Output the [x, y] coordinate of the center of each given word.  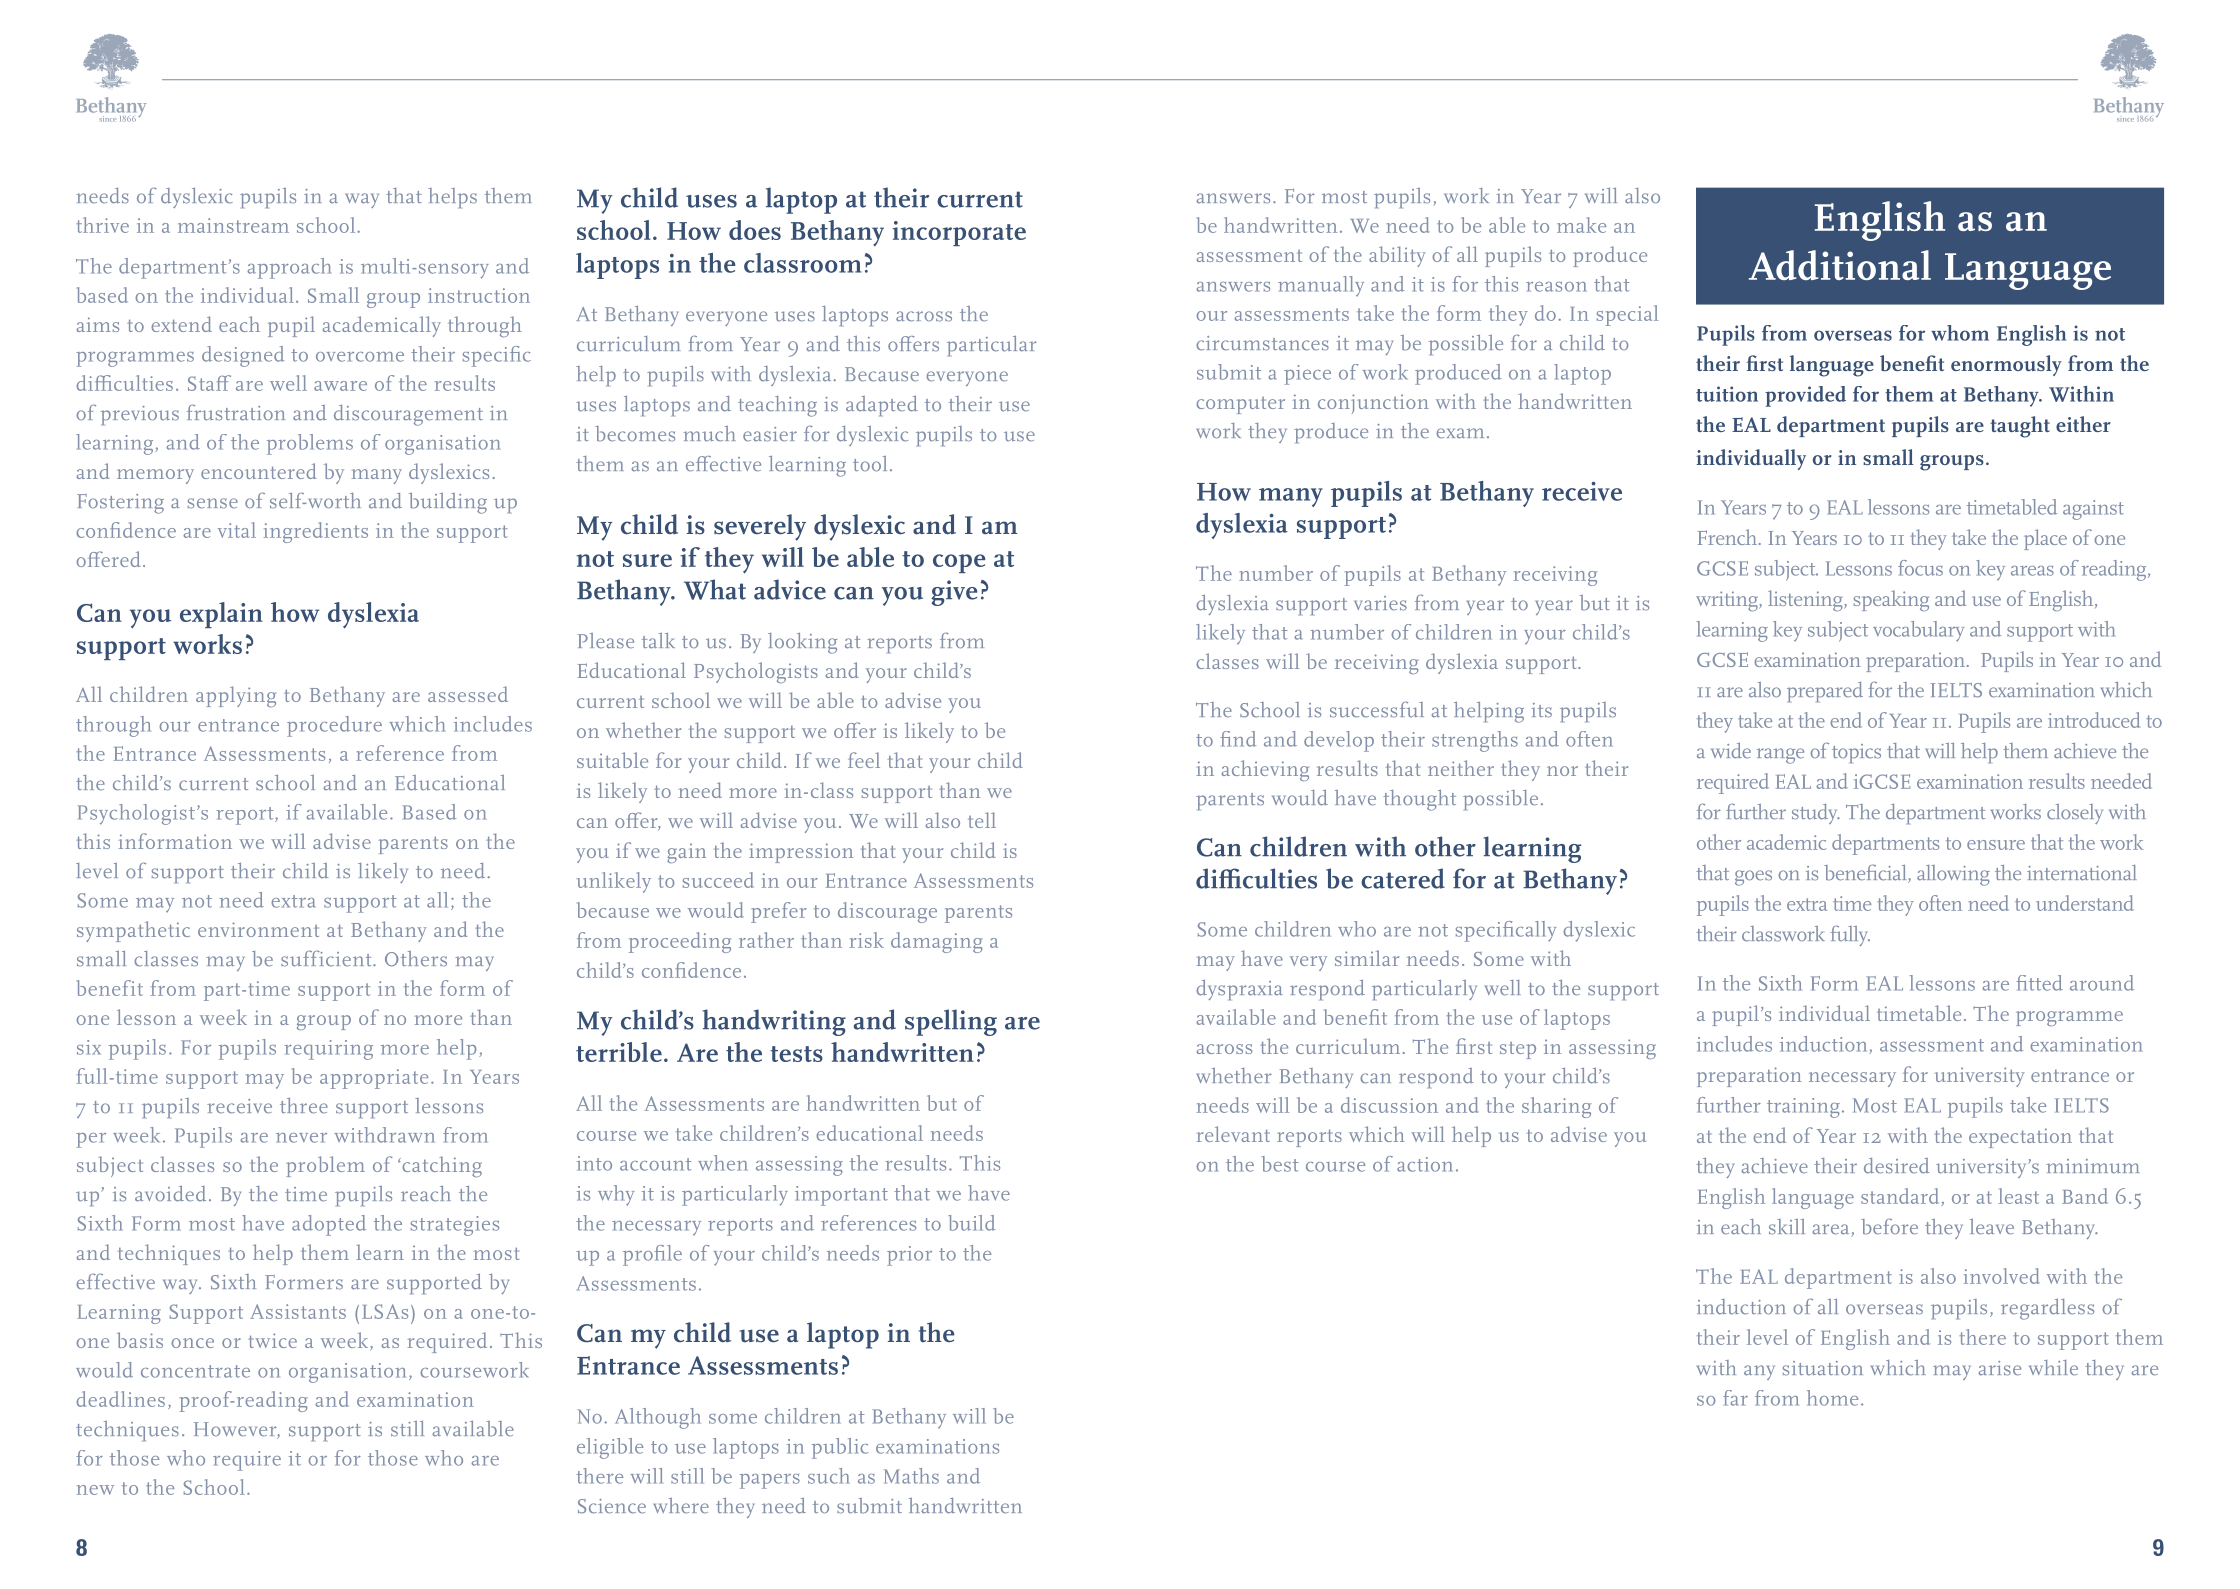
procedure [334, 726]
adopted [329, 1225]
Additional [1840, 265]
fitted [2039, 983]
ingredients [316, 532]
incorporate [959, 233]
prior [909, 1256]
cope [959, 563]
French [1729, 537]
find [1238, 739]
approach [289, 268]
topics [1856, 753]
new [95, 1490]
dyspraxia [1239, 990]
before [1889, 1226]
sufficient [327, 958]
